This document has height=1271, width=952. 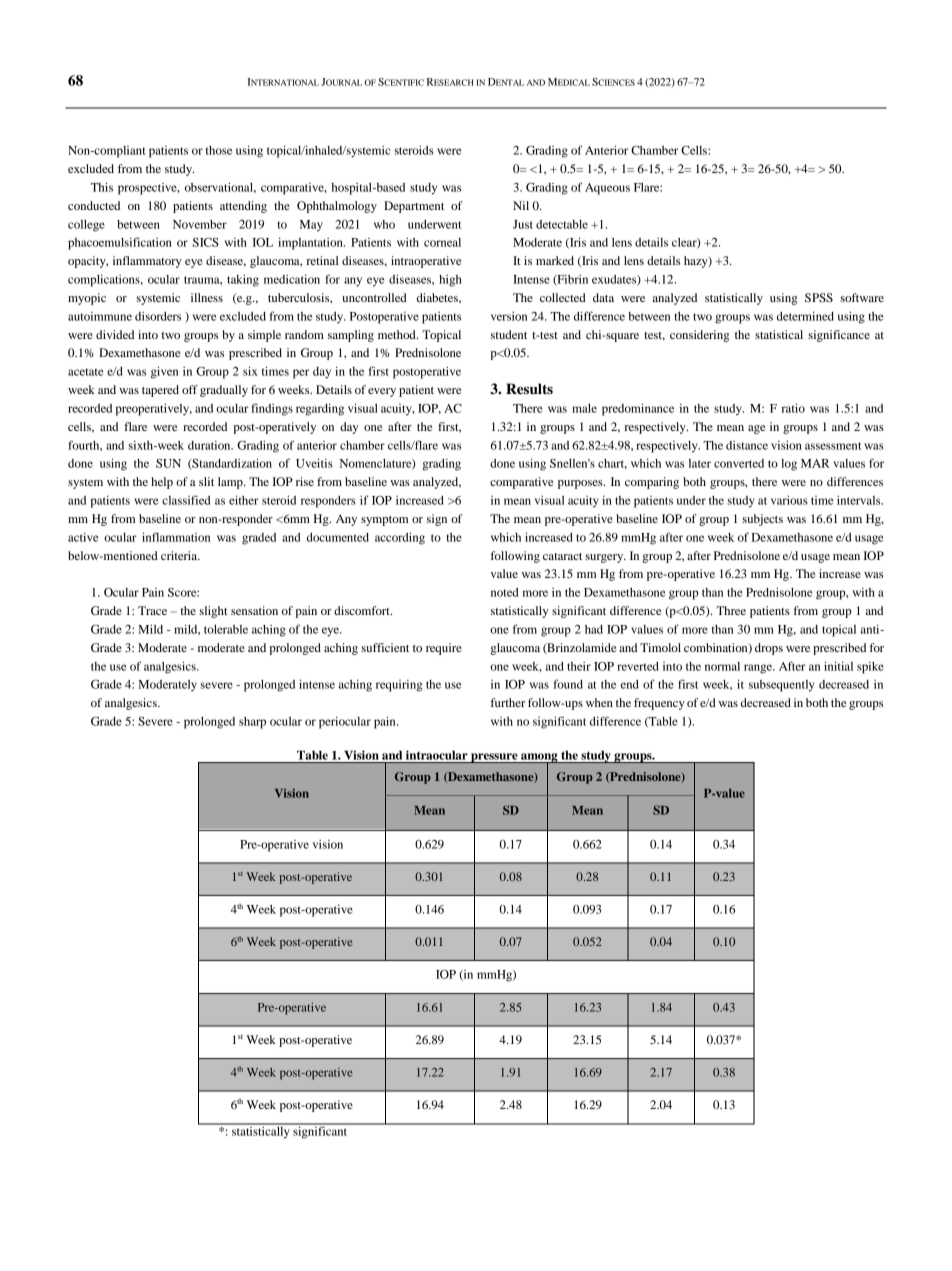 What do you see at coordinates (521, 205) in the document?
I see `Nil` at bounding box center [521, 205].
